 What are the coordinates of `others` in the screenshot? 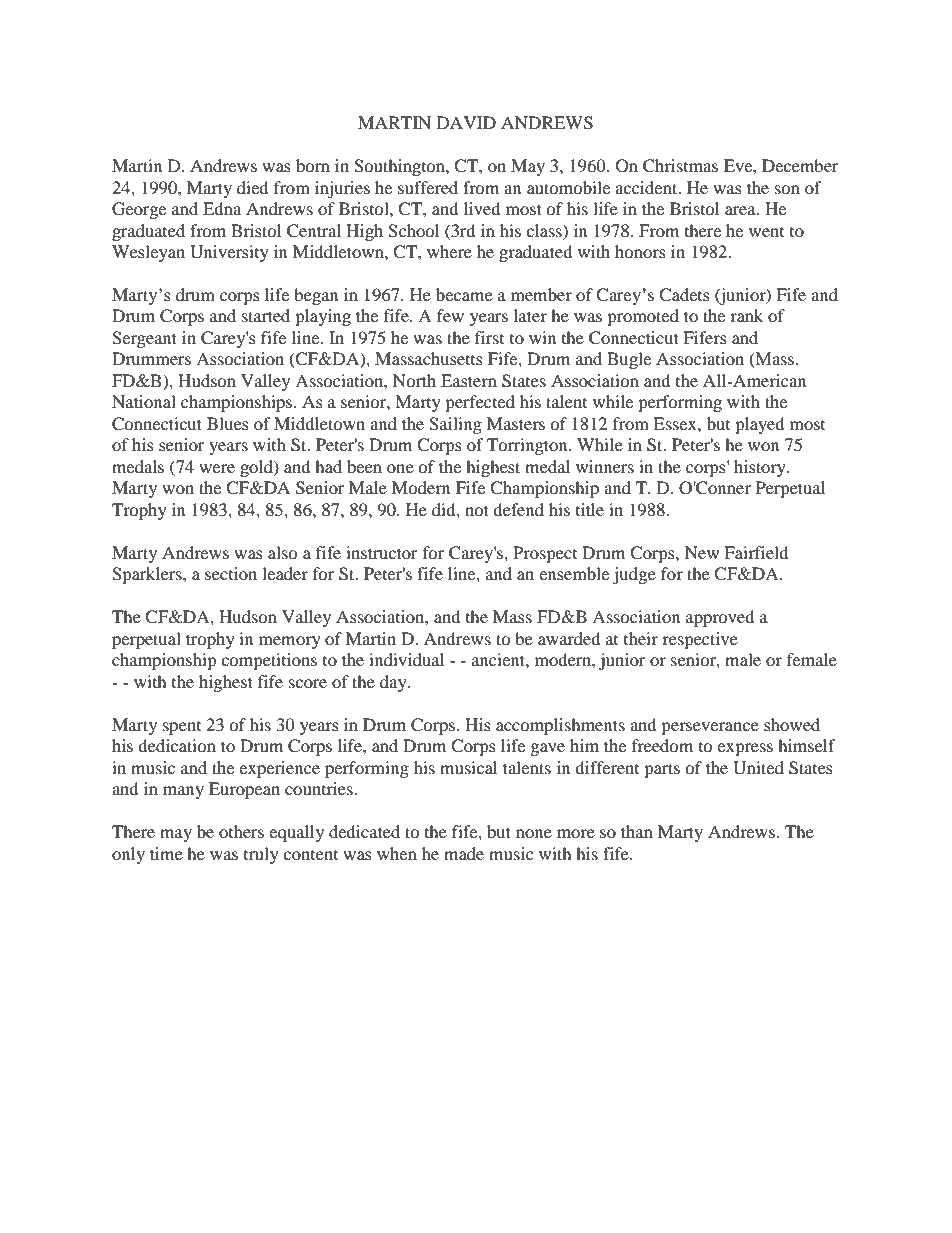 It's located at (241, 831).
